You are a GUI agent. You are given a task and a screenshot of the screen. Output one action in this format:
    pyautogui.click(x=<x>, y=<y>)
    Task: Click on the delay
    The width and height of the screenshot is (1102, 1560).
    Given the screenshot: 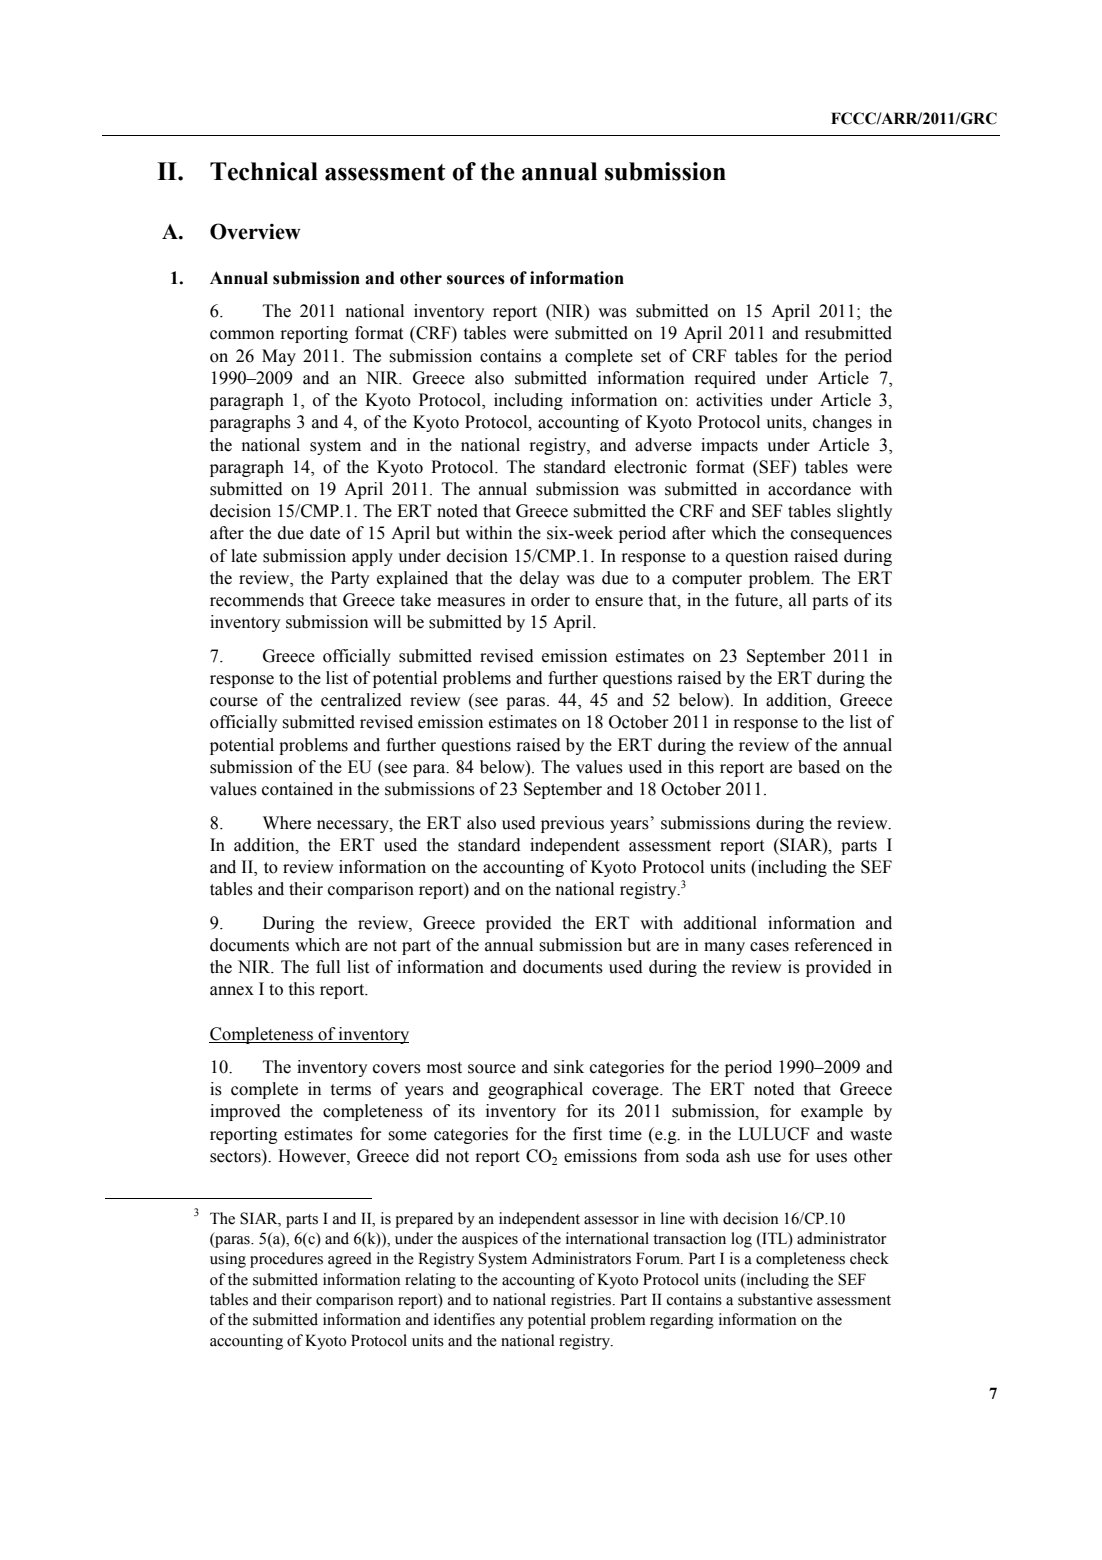 What is the action you would take?
    pyautogui.click(x=539, y=579)
